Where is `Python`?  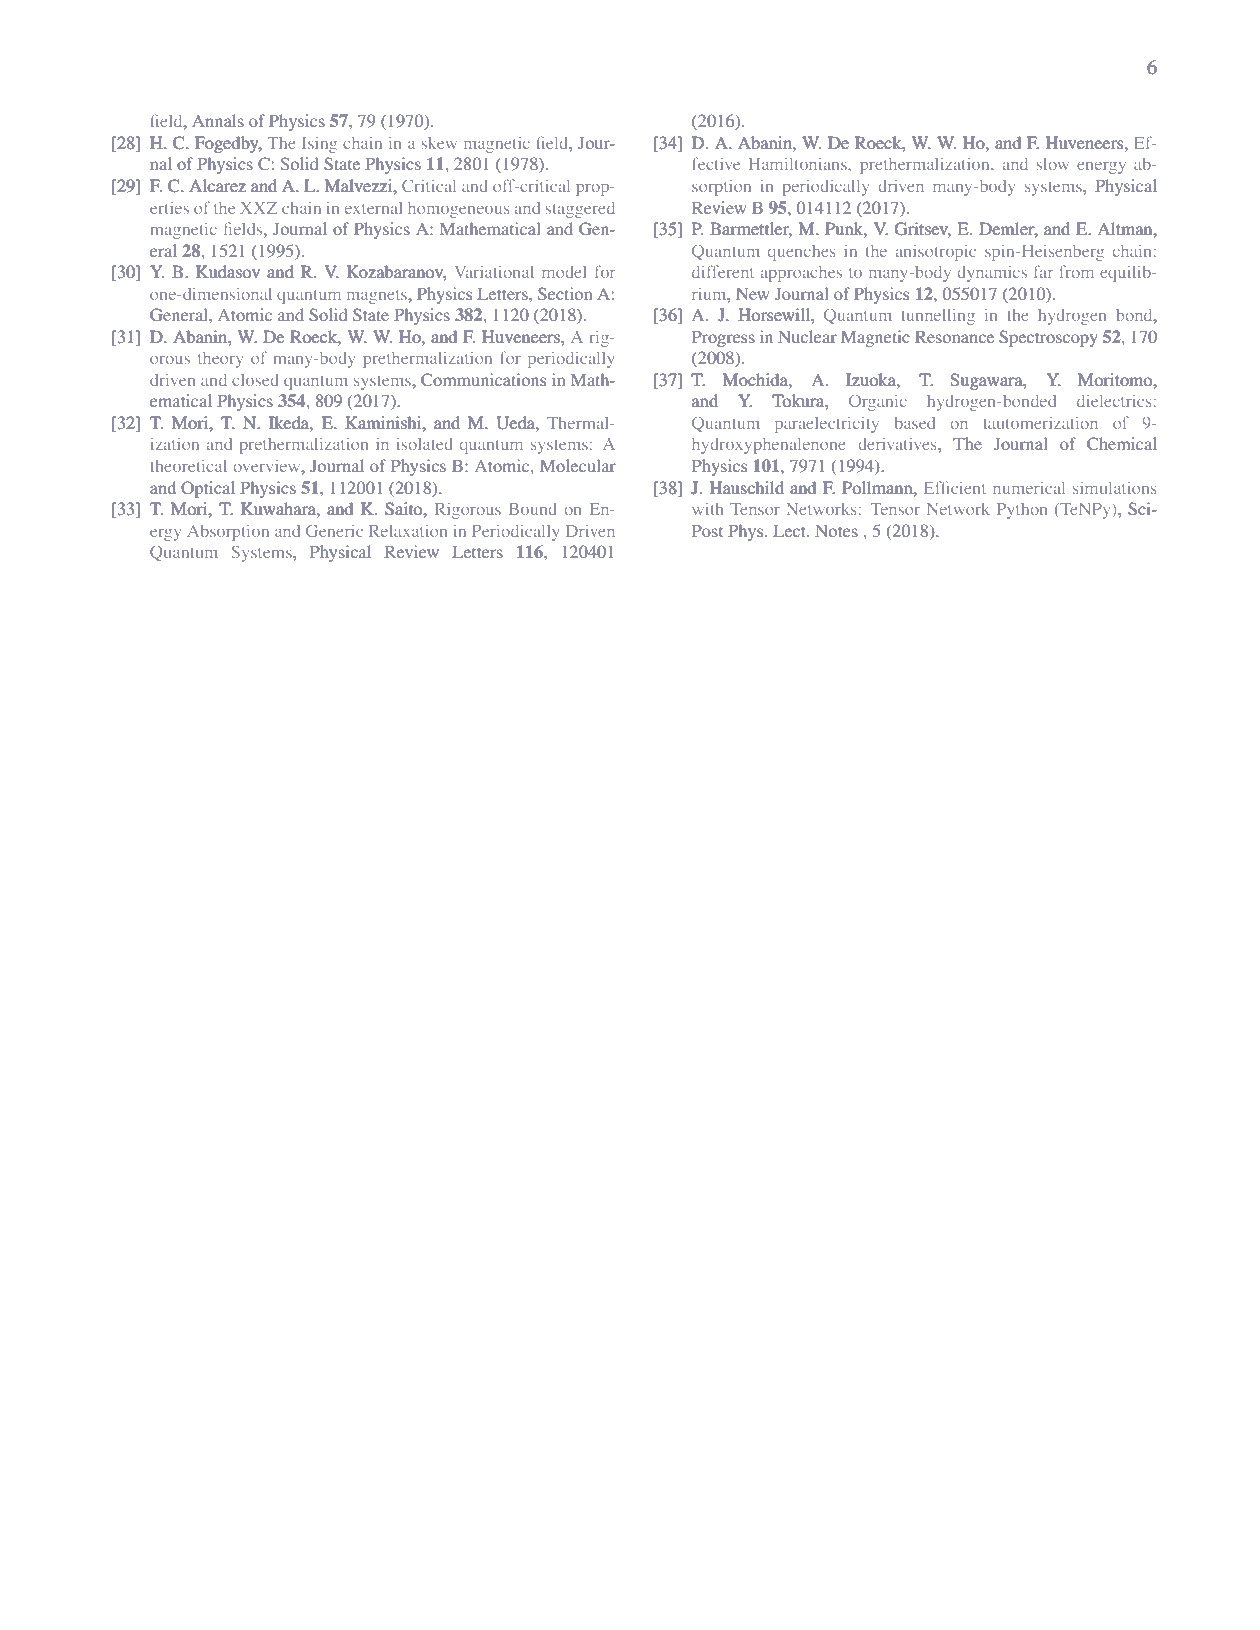 Python is located at coordinates (1022, 511).
